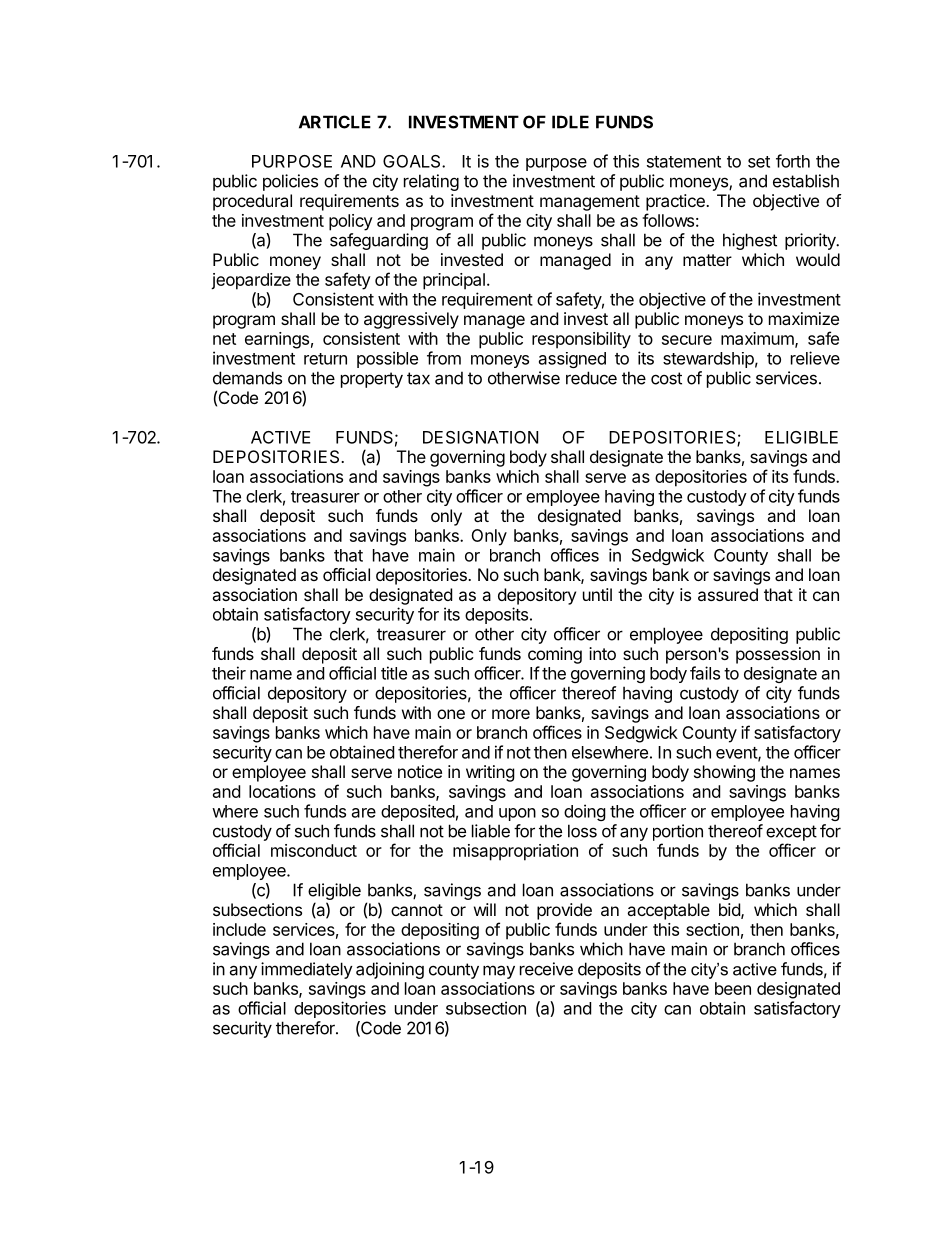 Image resolution: width=952 pixels, height=1233 pixels. What do you see at coordinates (325, 359) in the page?
I see `return` at bounding box center [325, 359].
